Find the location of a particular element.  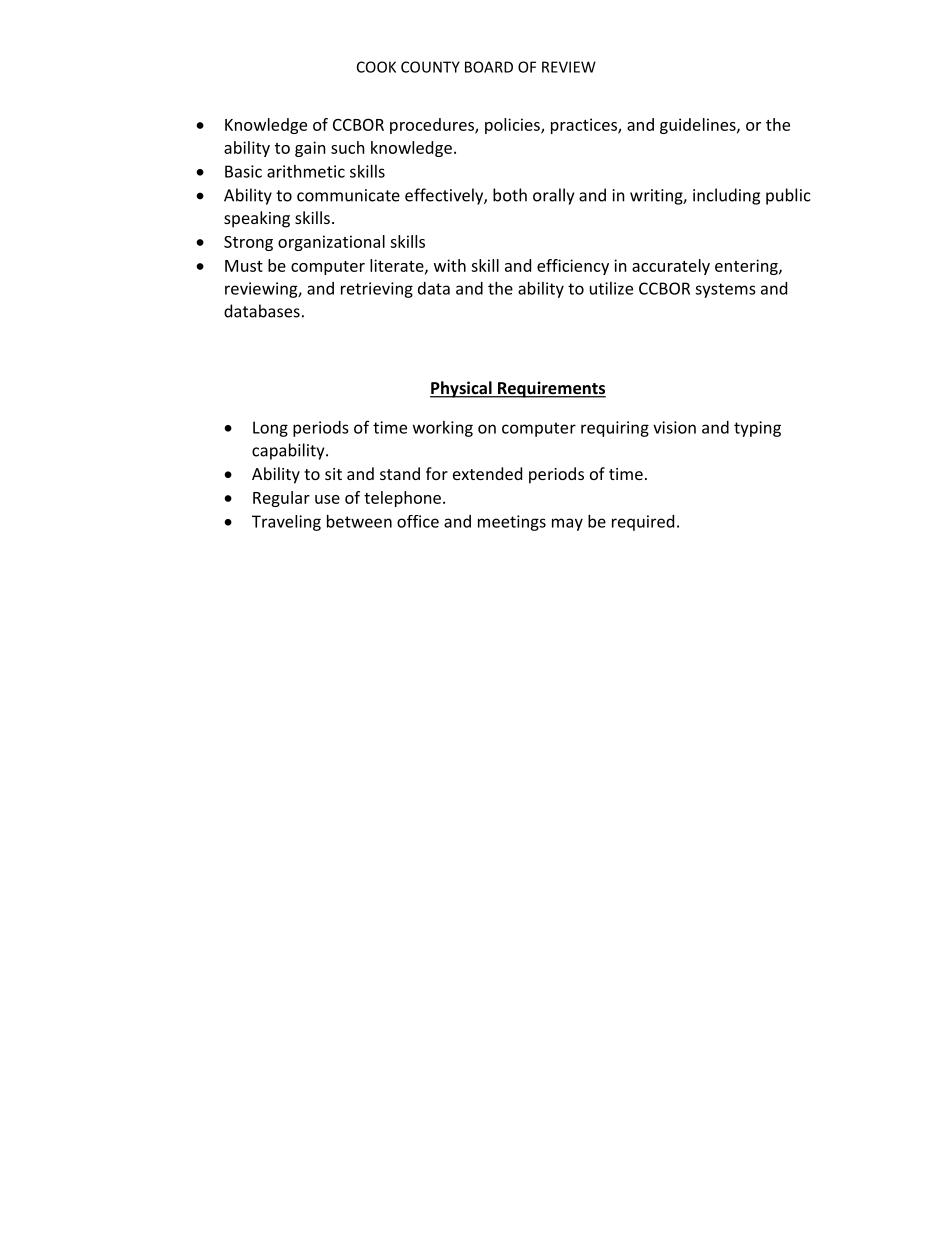

COOK is located at coordinates (376, 67).
